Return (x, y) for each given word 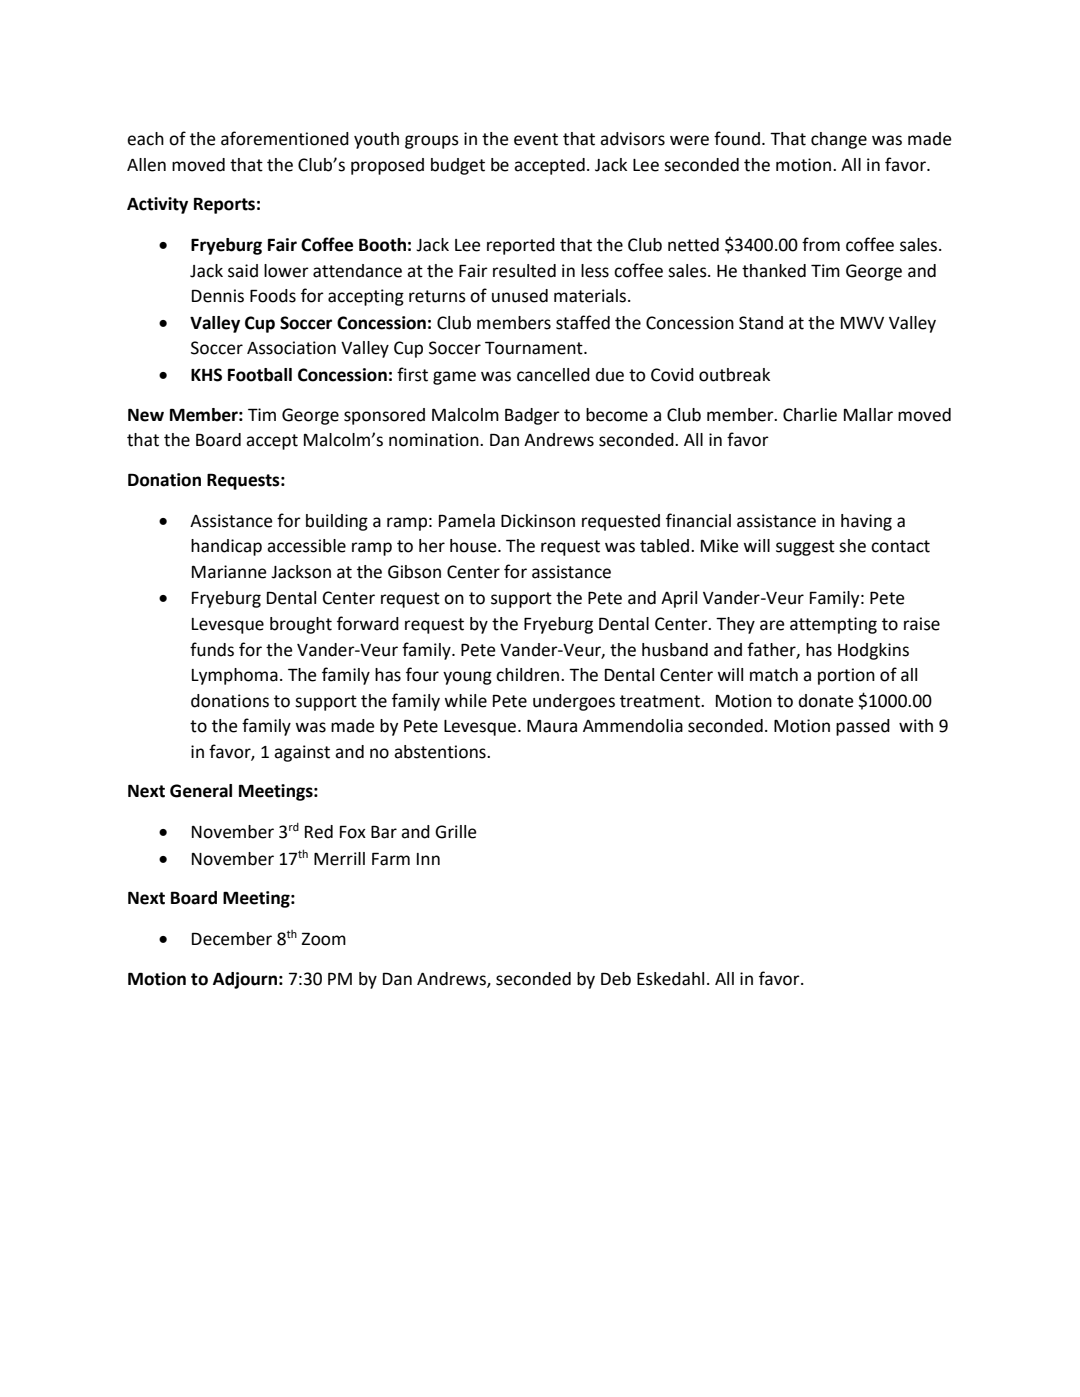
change (839, 140)
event (536, 139)
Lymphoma (235, 676)
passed (863, 727)
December (232, 939)
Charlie (810, 415)
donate (826, 701)
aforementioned (285, 138)
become (617, 415)
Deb (616, 979)
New (146, 415)
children (529, 675)
